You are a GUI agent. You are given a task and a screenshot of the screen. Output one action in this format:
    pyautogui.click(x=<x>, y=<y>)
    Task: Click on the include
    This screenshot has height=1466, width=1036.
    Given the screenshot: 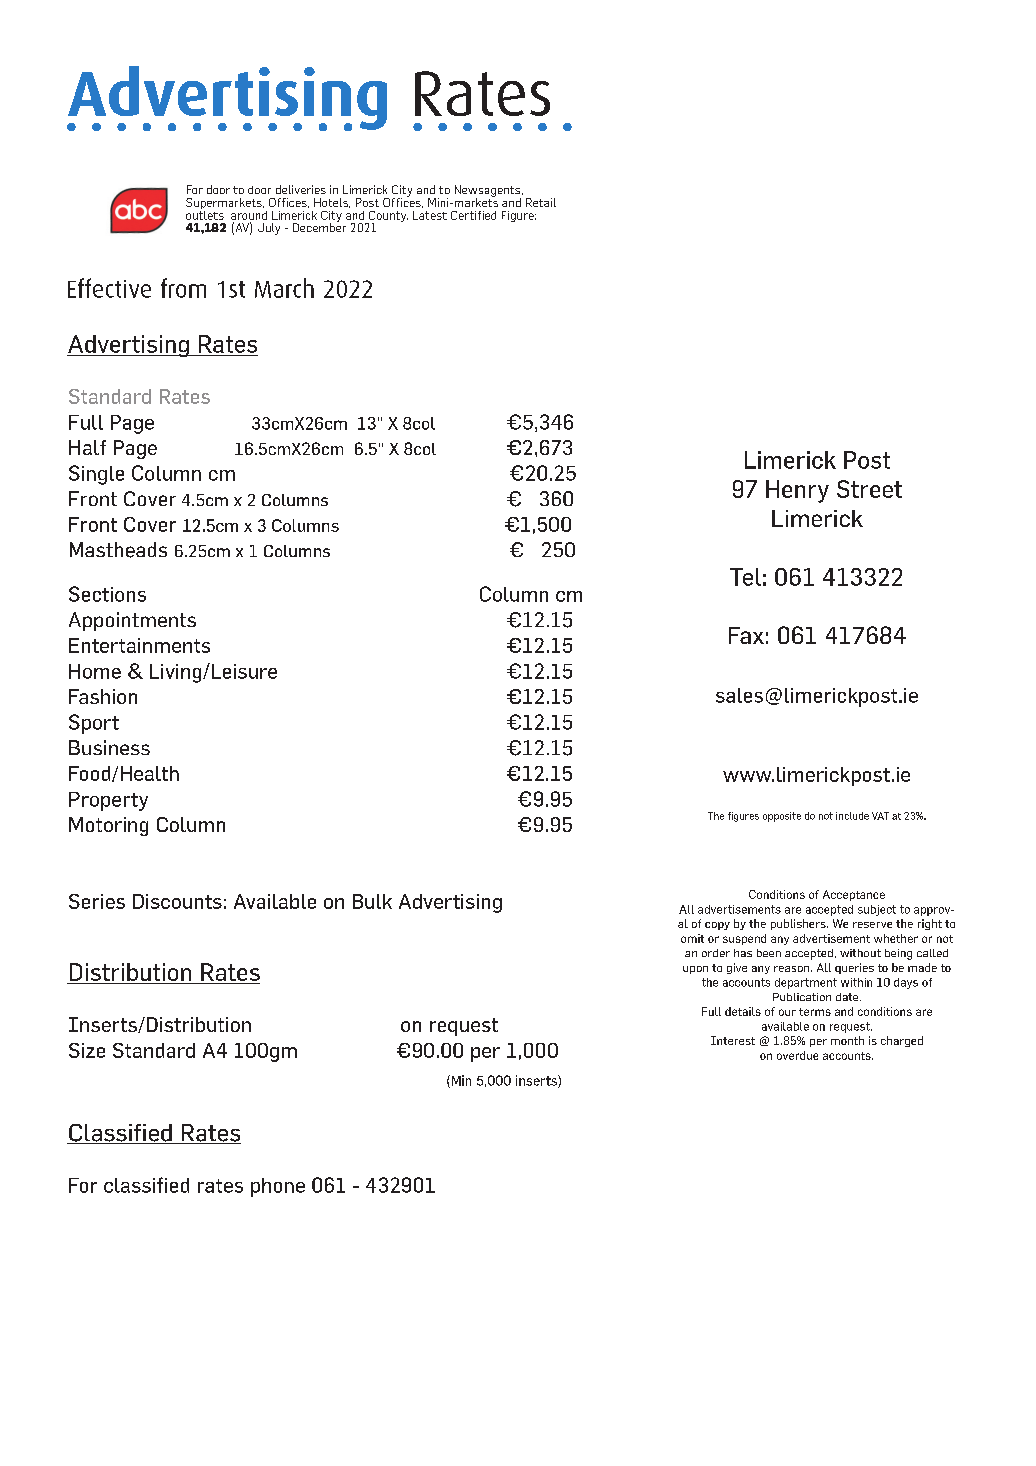 What is the action you would take?
    pyautogui.click(x=852, y=816)
